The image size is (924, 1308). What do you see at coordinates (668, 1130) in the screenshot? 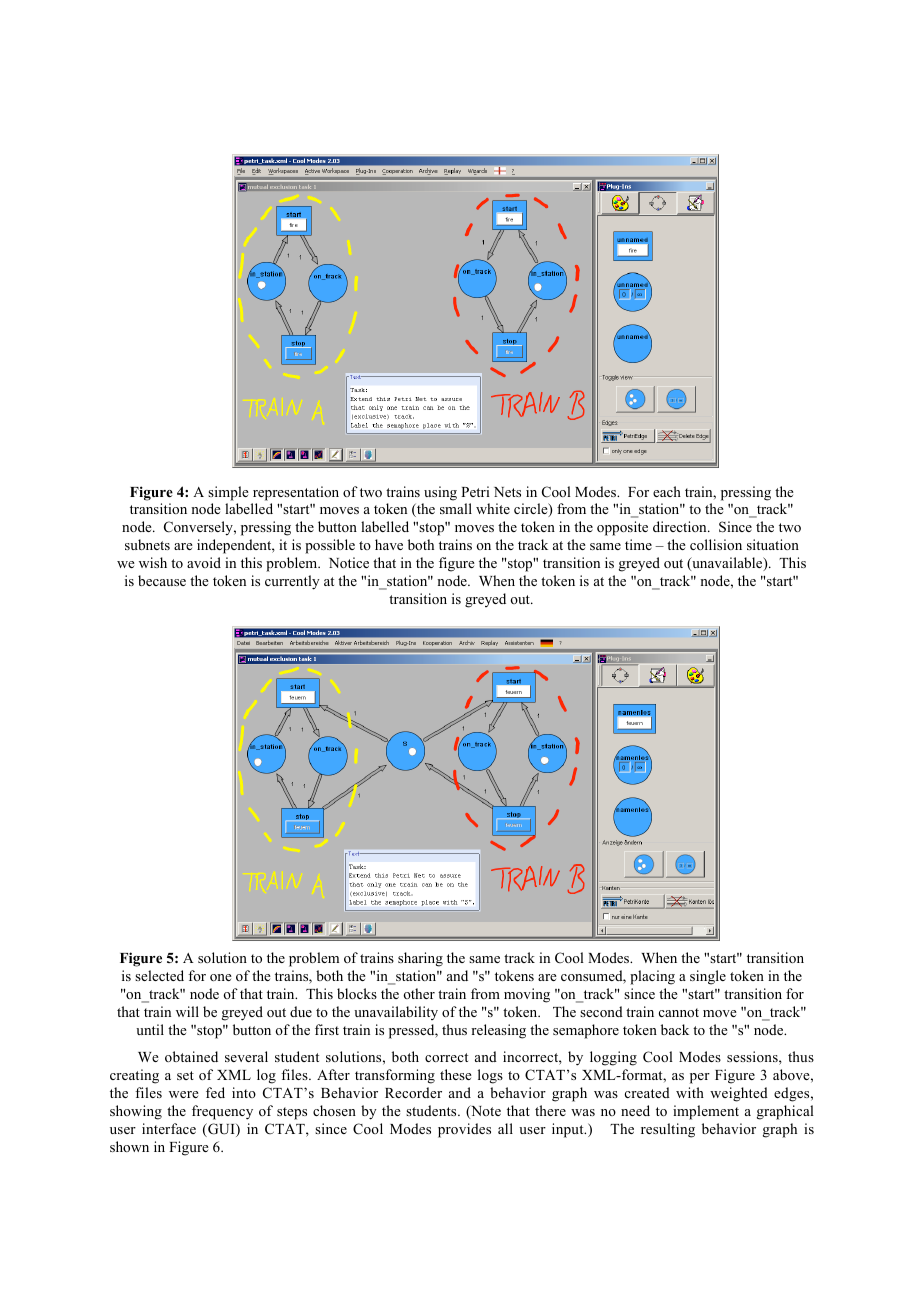
I see `resulting` at bounding box center [668, 1130].
